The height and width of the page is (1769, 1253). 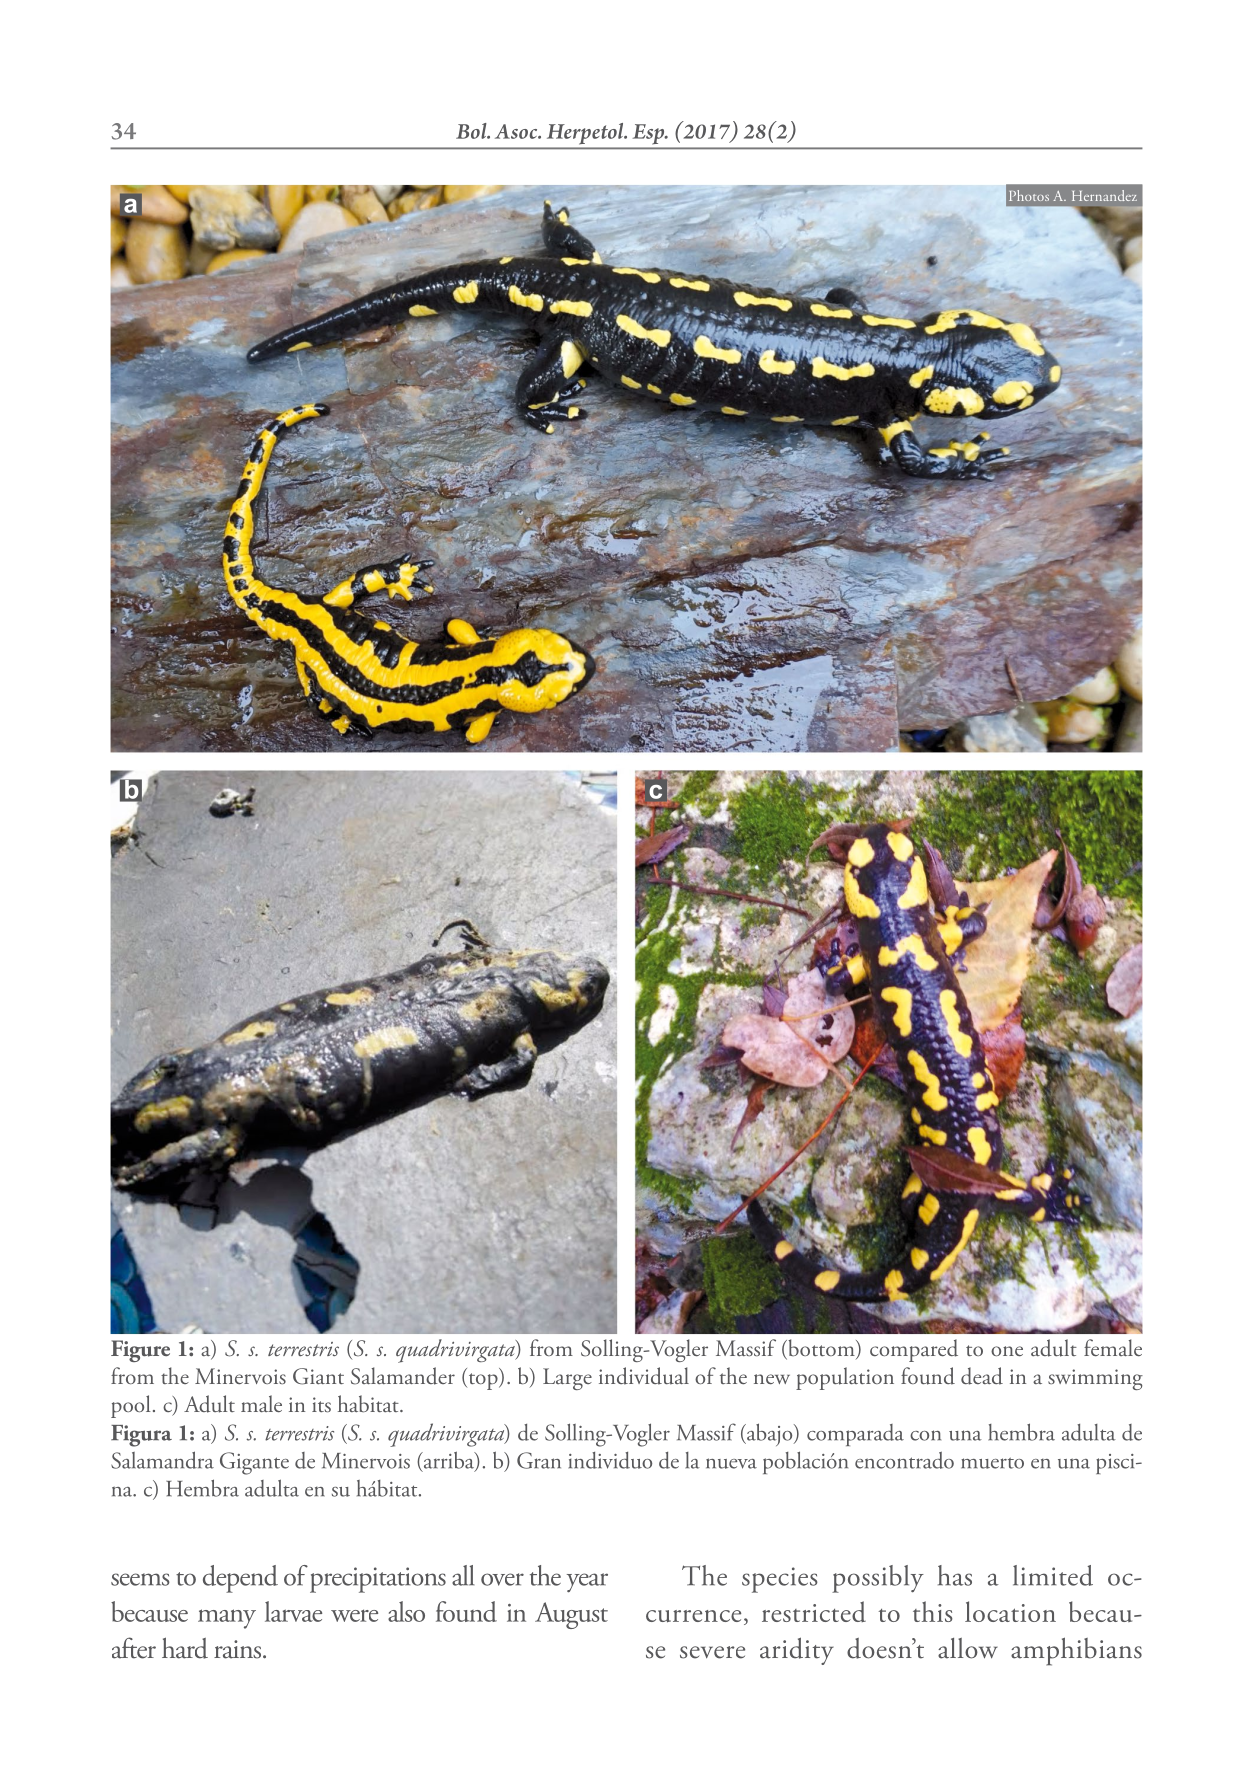 What do you see at coordinates (650, 134) in the page?
I see `Esp` at bounding box center [650, 134].
